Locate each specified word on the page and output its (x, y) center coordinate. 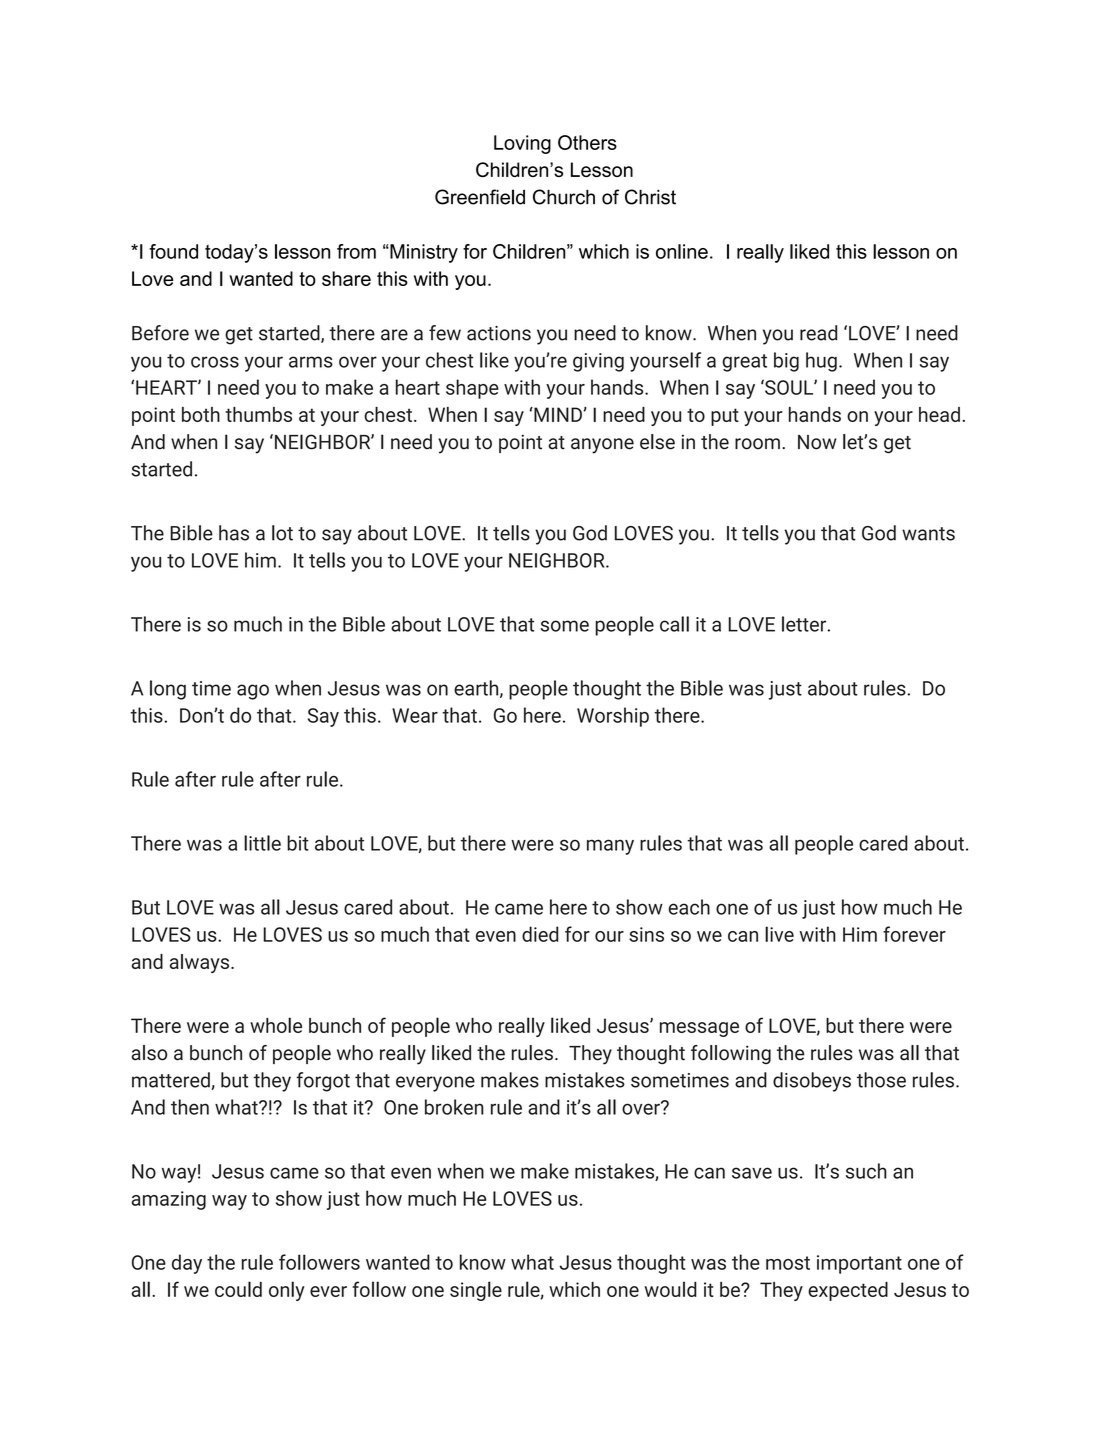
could (238, 1289)
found (173, 251)
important (859, 1264)
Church (564, 197)
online (682, 251)
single (476, 1291)
